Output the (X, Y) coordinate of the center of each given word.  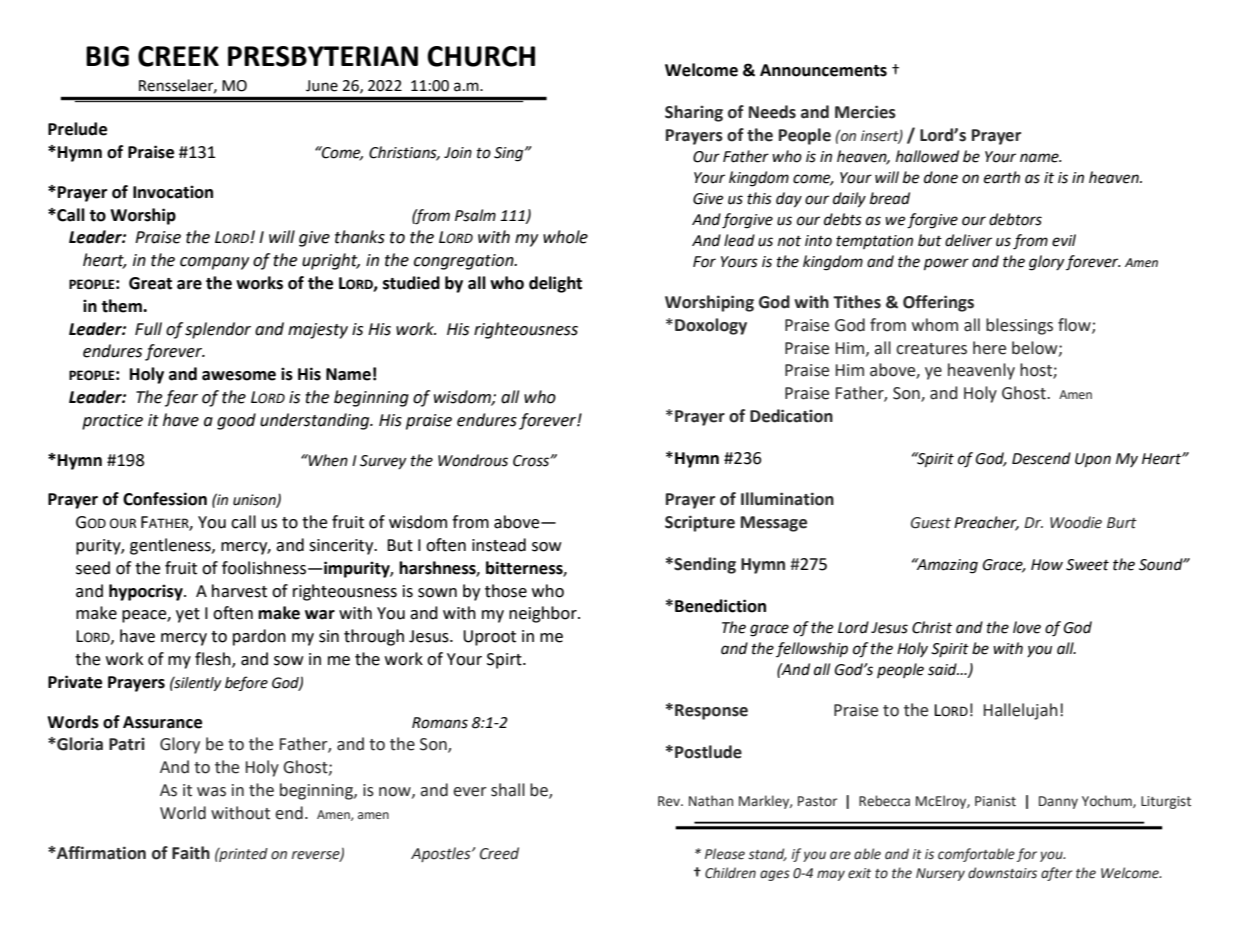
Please (725, 854)
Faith (191, 853)
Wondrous (473, 460)
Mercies (865, 112)
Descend (1041, 458)
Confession (165, 499)
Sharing (694, 113)
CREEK (178, 56)
